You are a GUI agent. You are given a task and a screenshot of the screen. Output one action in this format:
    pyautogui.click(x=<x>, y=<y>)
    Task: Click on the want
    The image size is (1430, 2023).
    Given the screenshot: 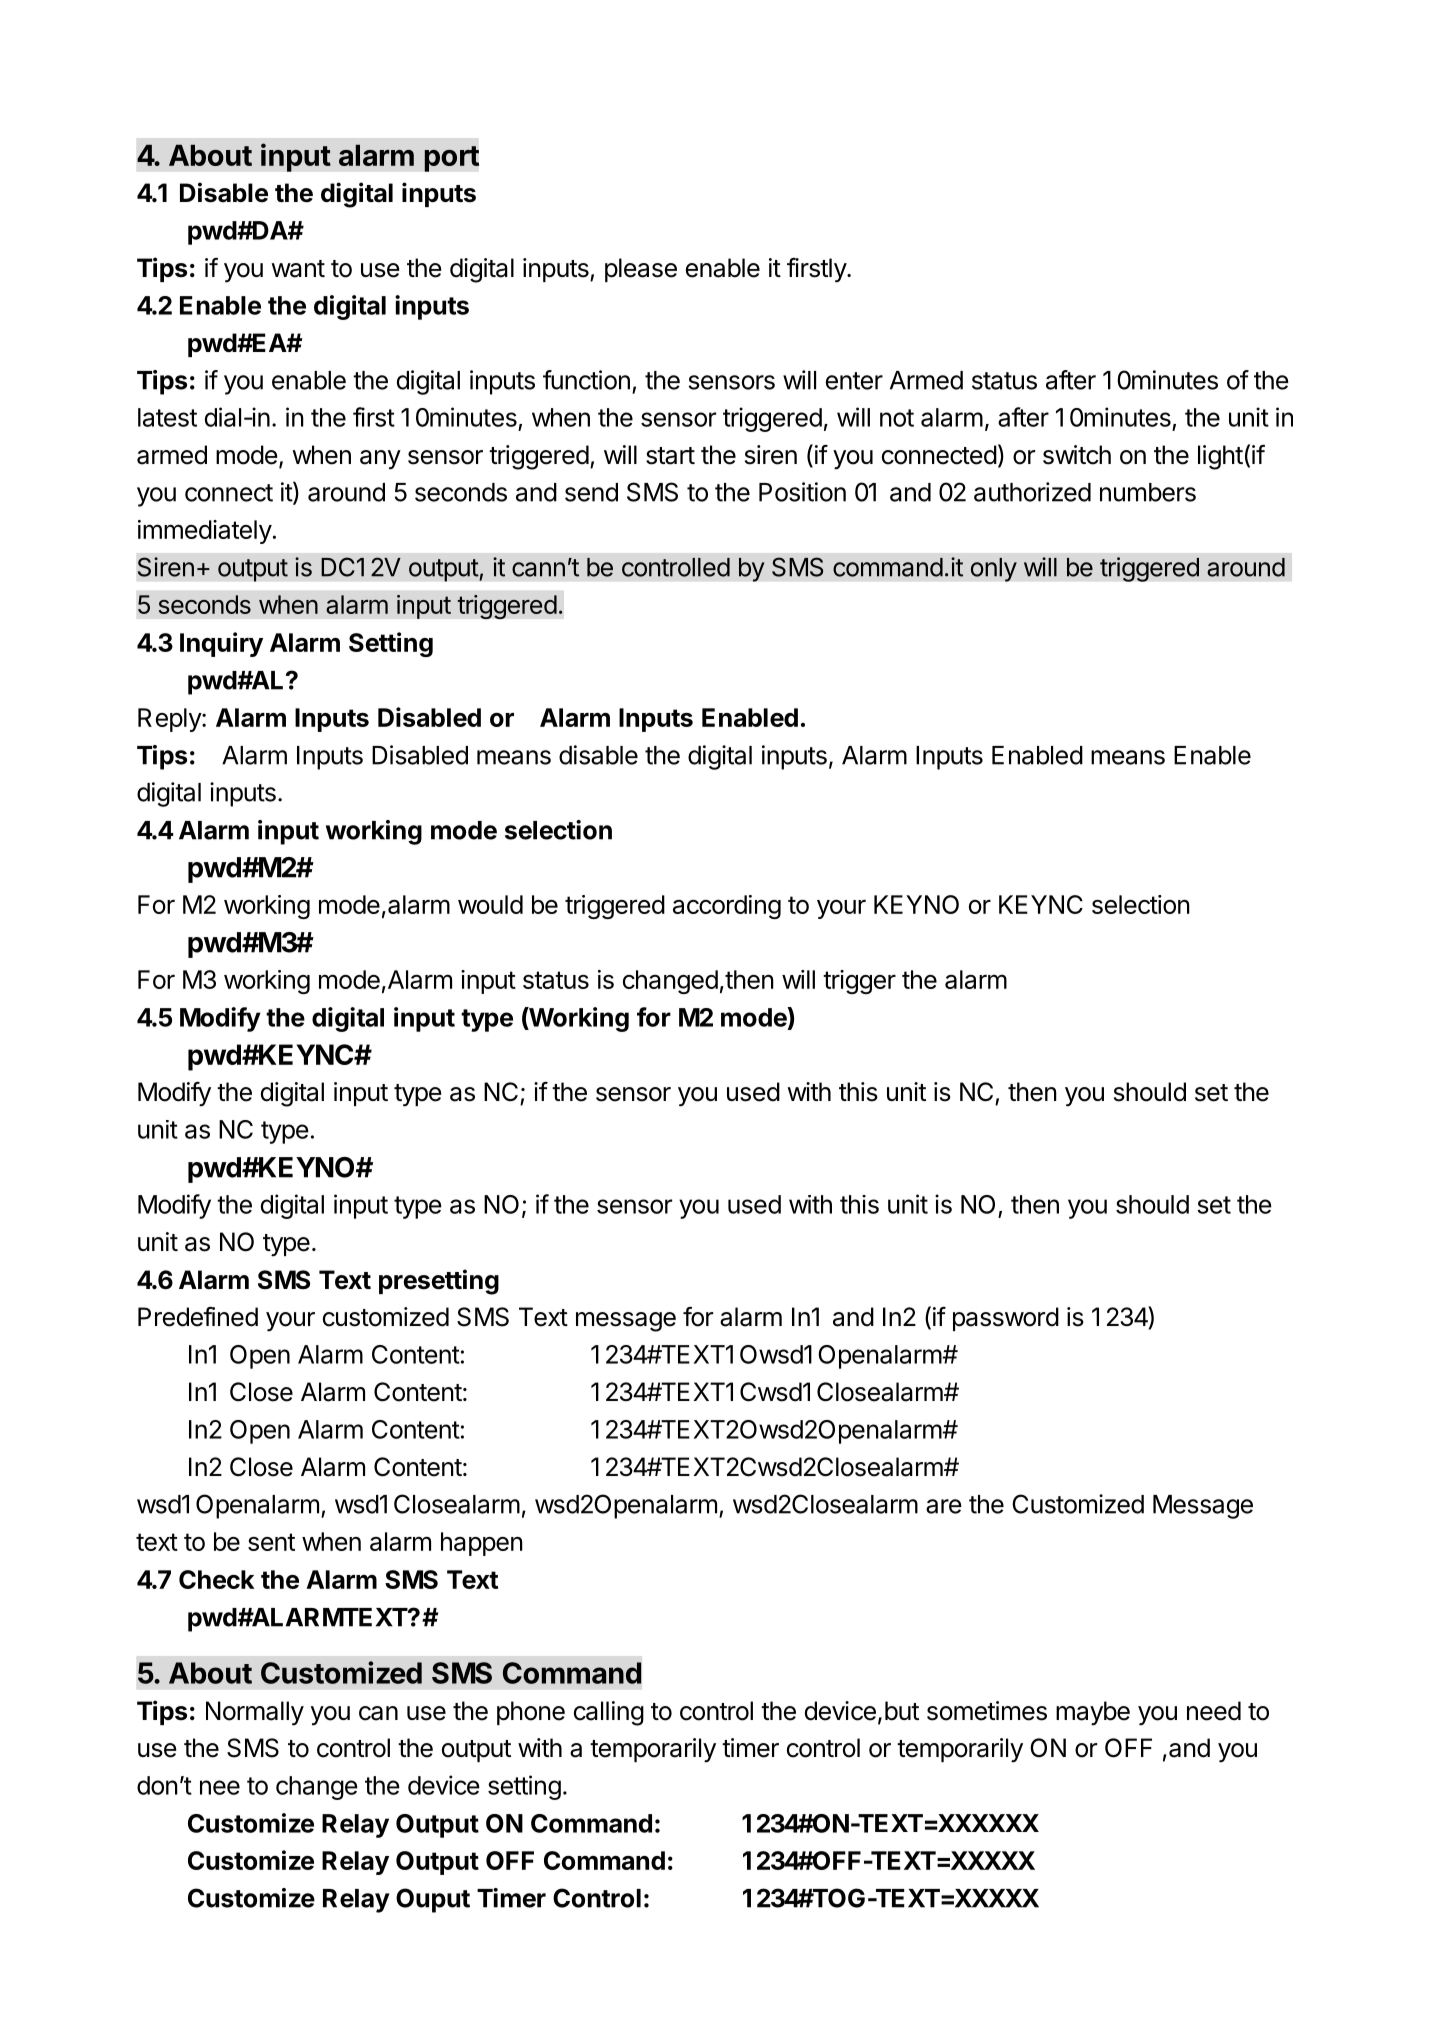 What is the action you would take?
    pyautogui.click(x=298, y=269)
